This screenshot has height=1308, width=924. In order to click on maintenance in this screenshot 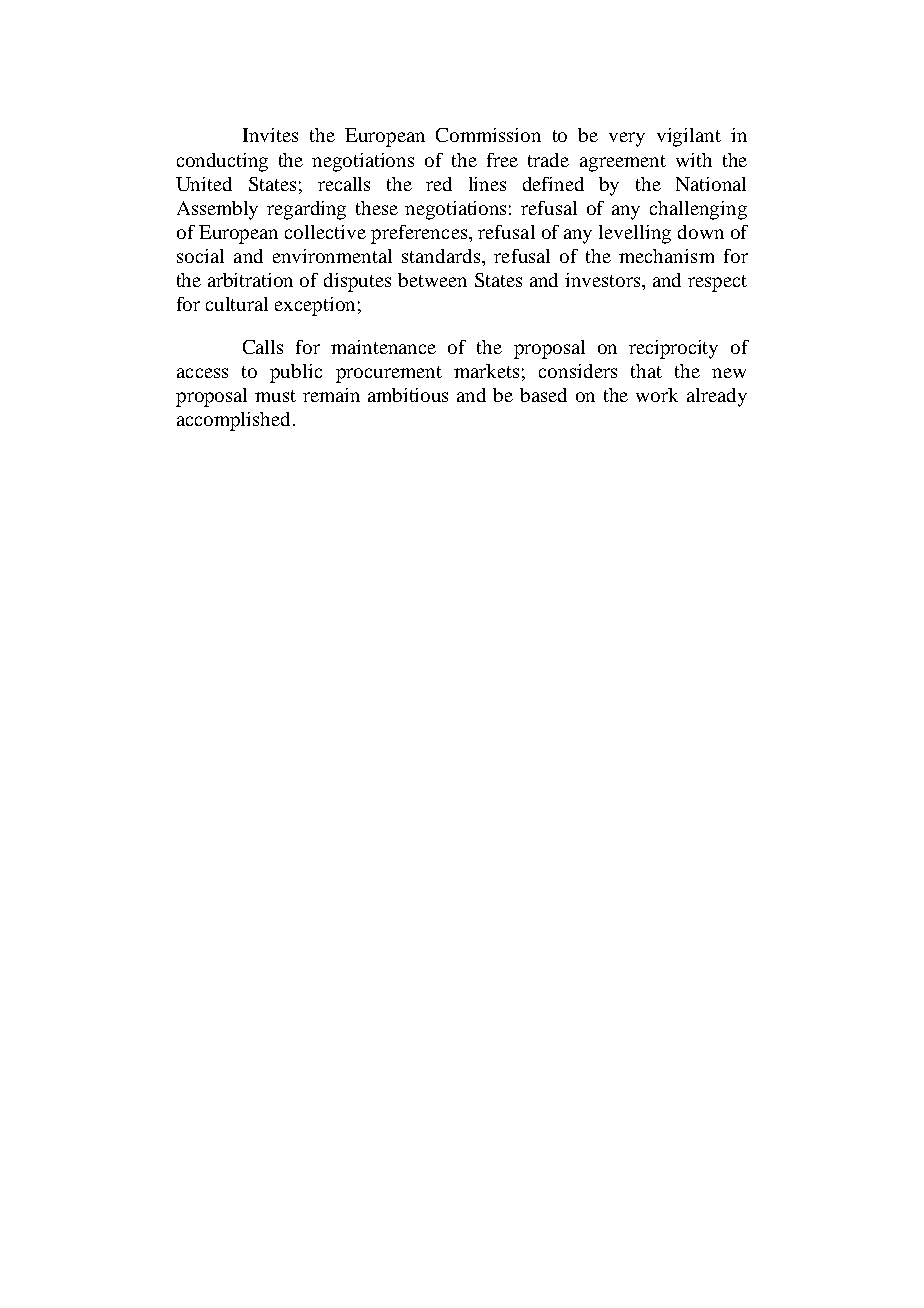, I will do `click(383, 347)`.
